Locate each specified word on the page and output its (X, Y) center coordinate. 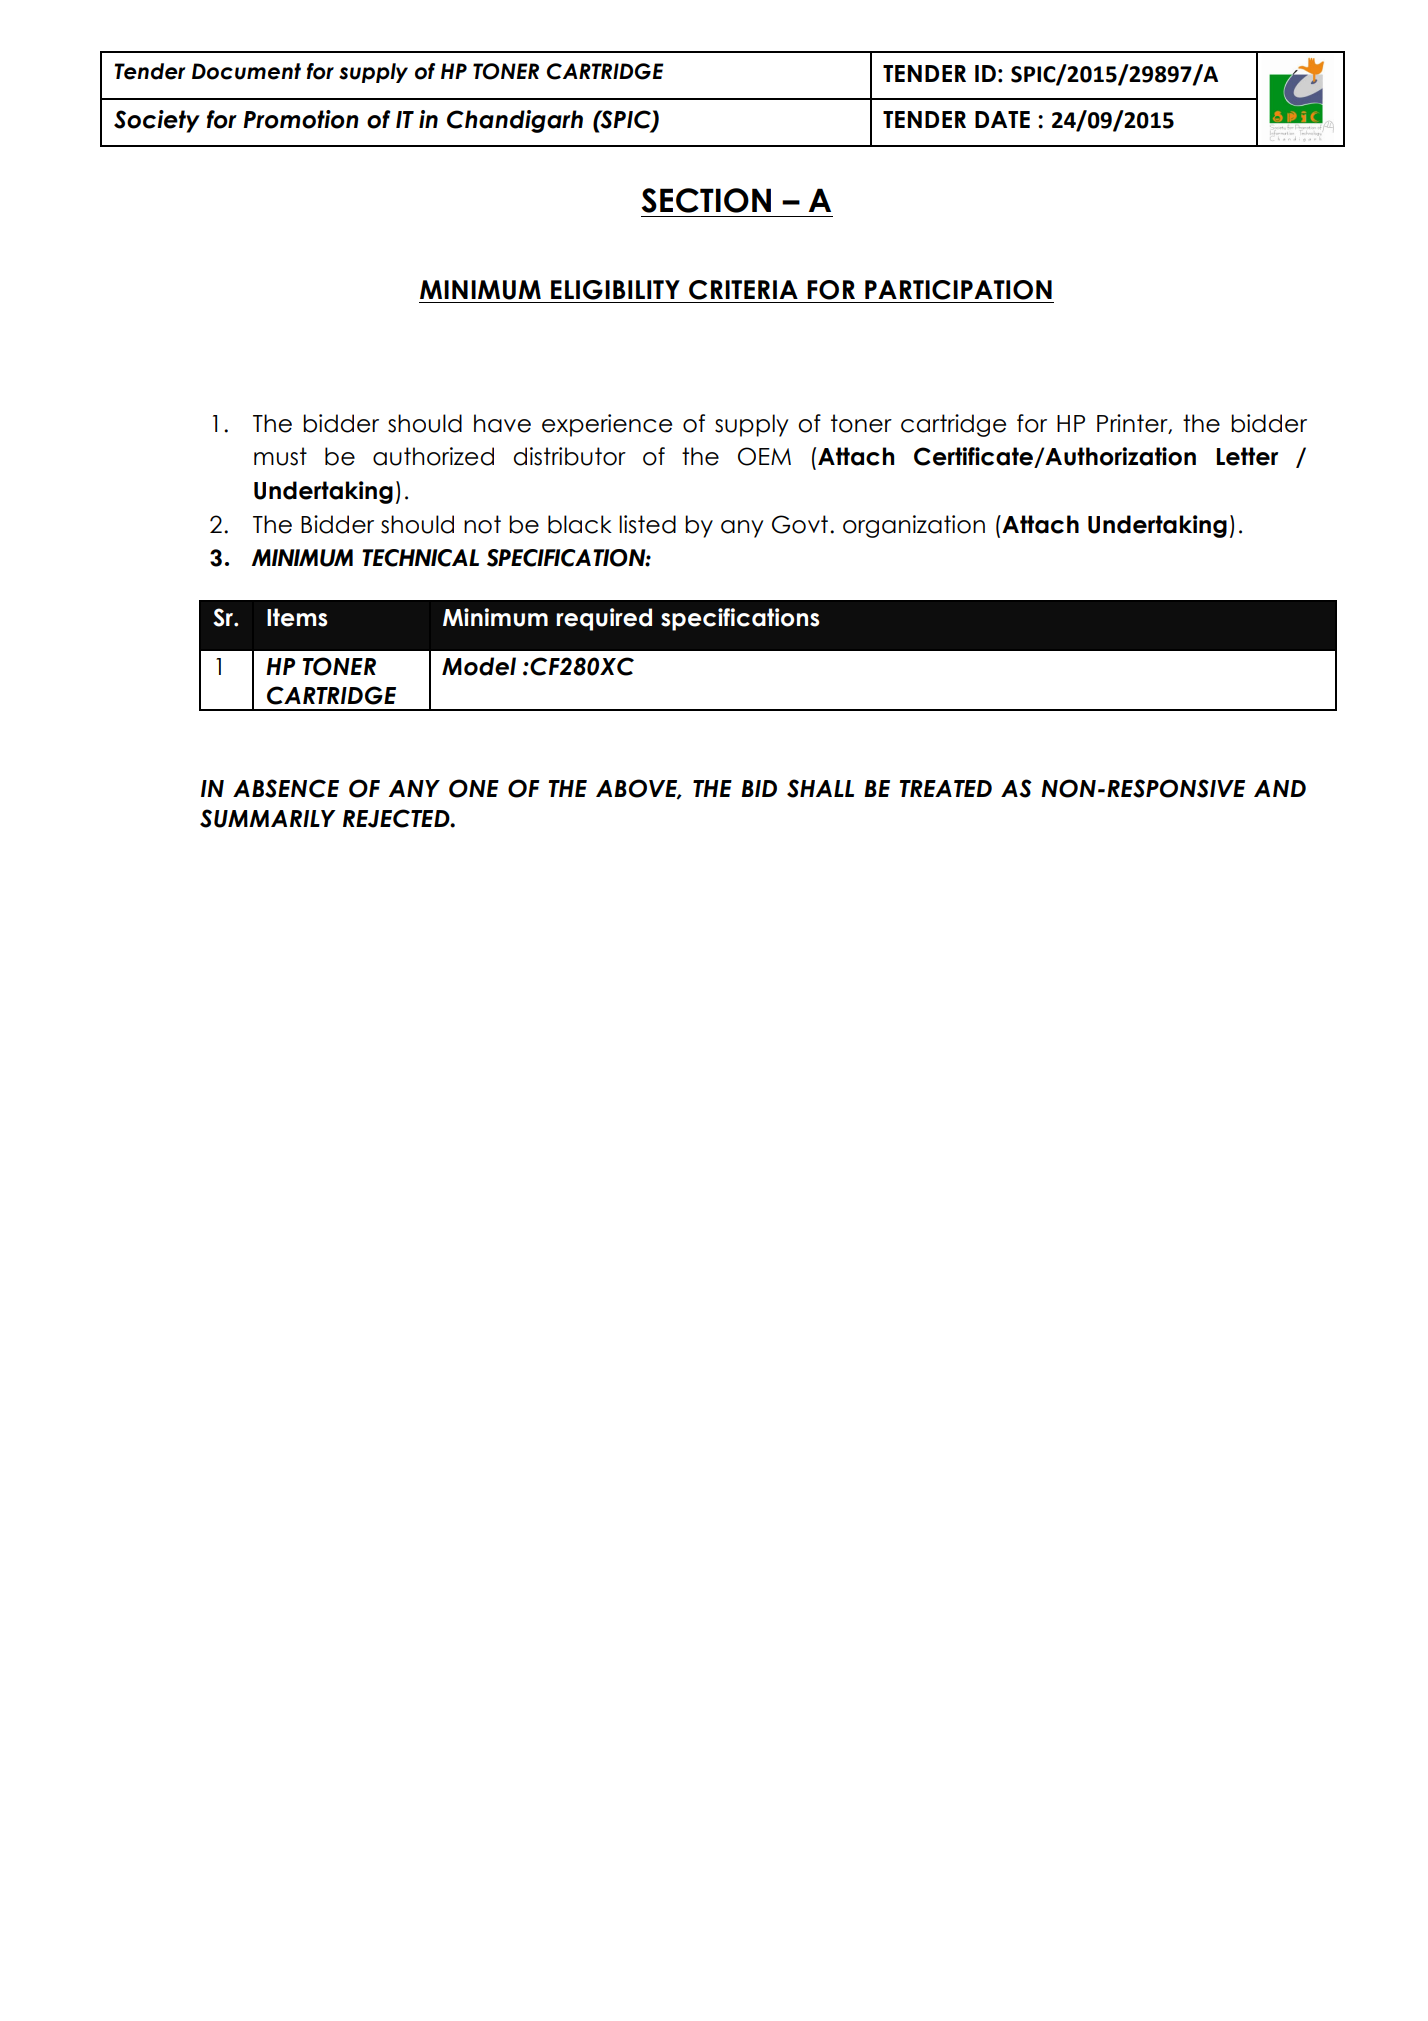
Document (246, 71)
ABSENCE (286, 788)
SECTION (706, 200)
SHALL (820, 788)
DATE (1002, 119)
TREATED (945, 788)
